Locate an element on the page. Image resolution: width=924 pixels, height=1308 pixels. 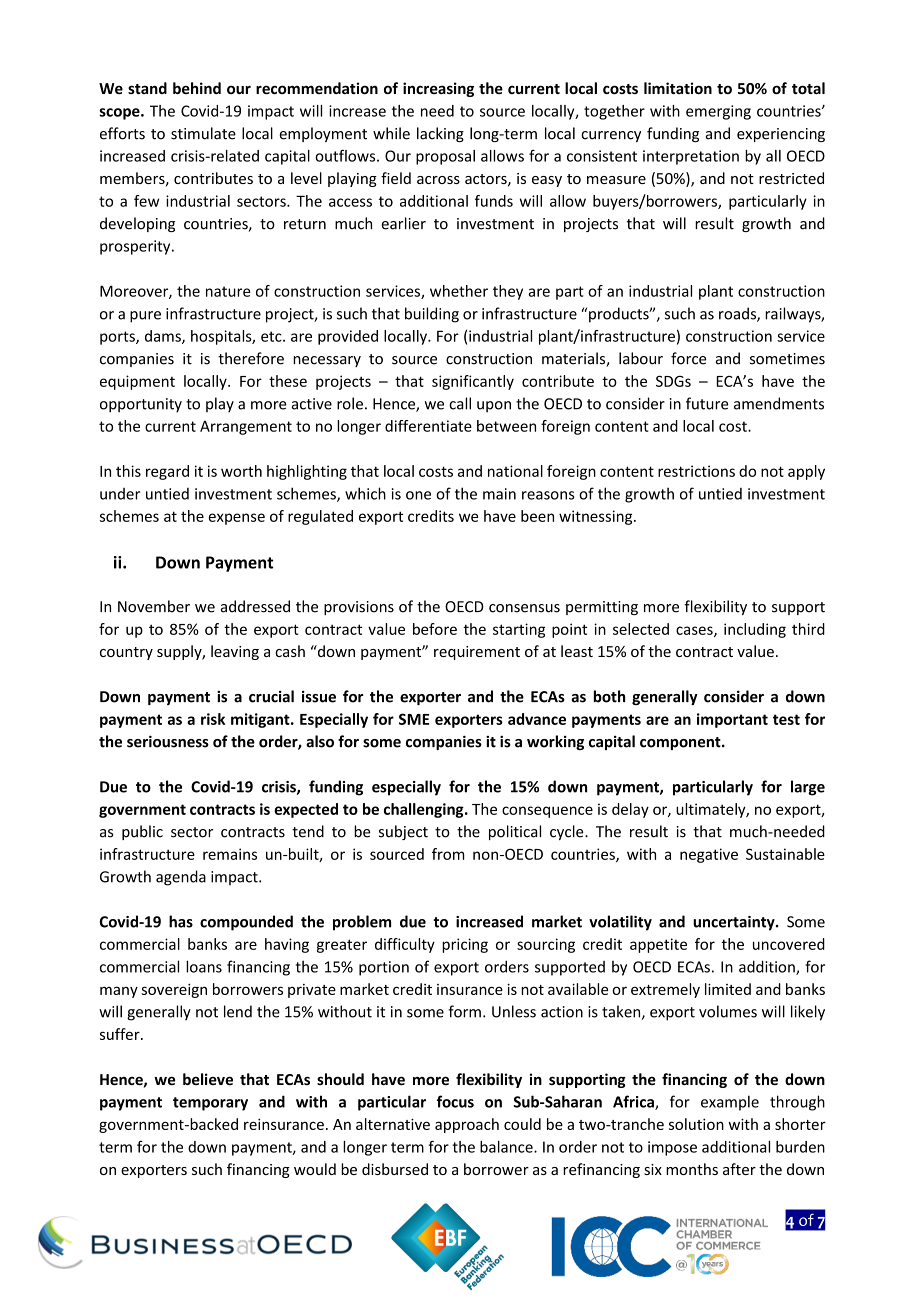
including is located at coordinates (755, 630).
